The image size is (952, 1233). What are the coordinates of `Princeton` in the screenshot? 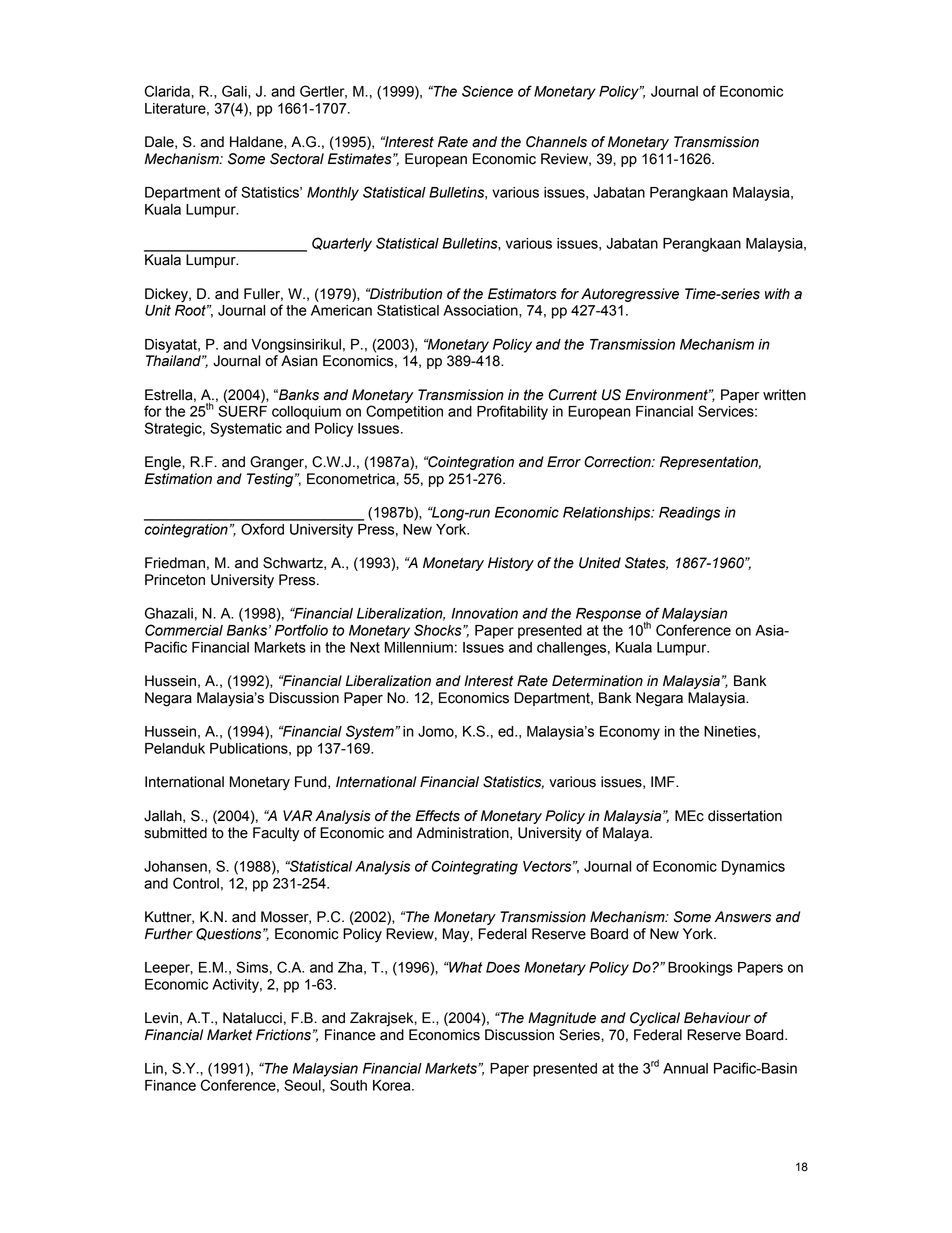 It's located at (175, 580).
